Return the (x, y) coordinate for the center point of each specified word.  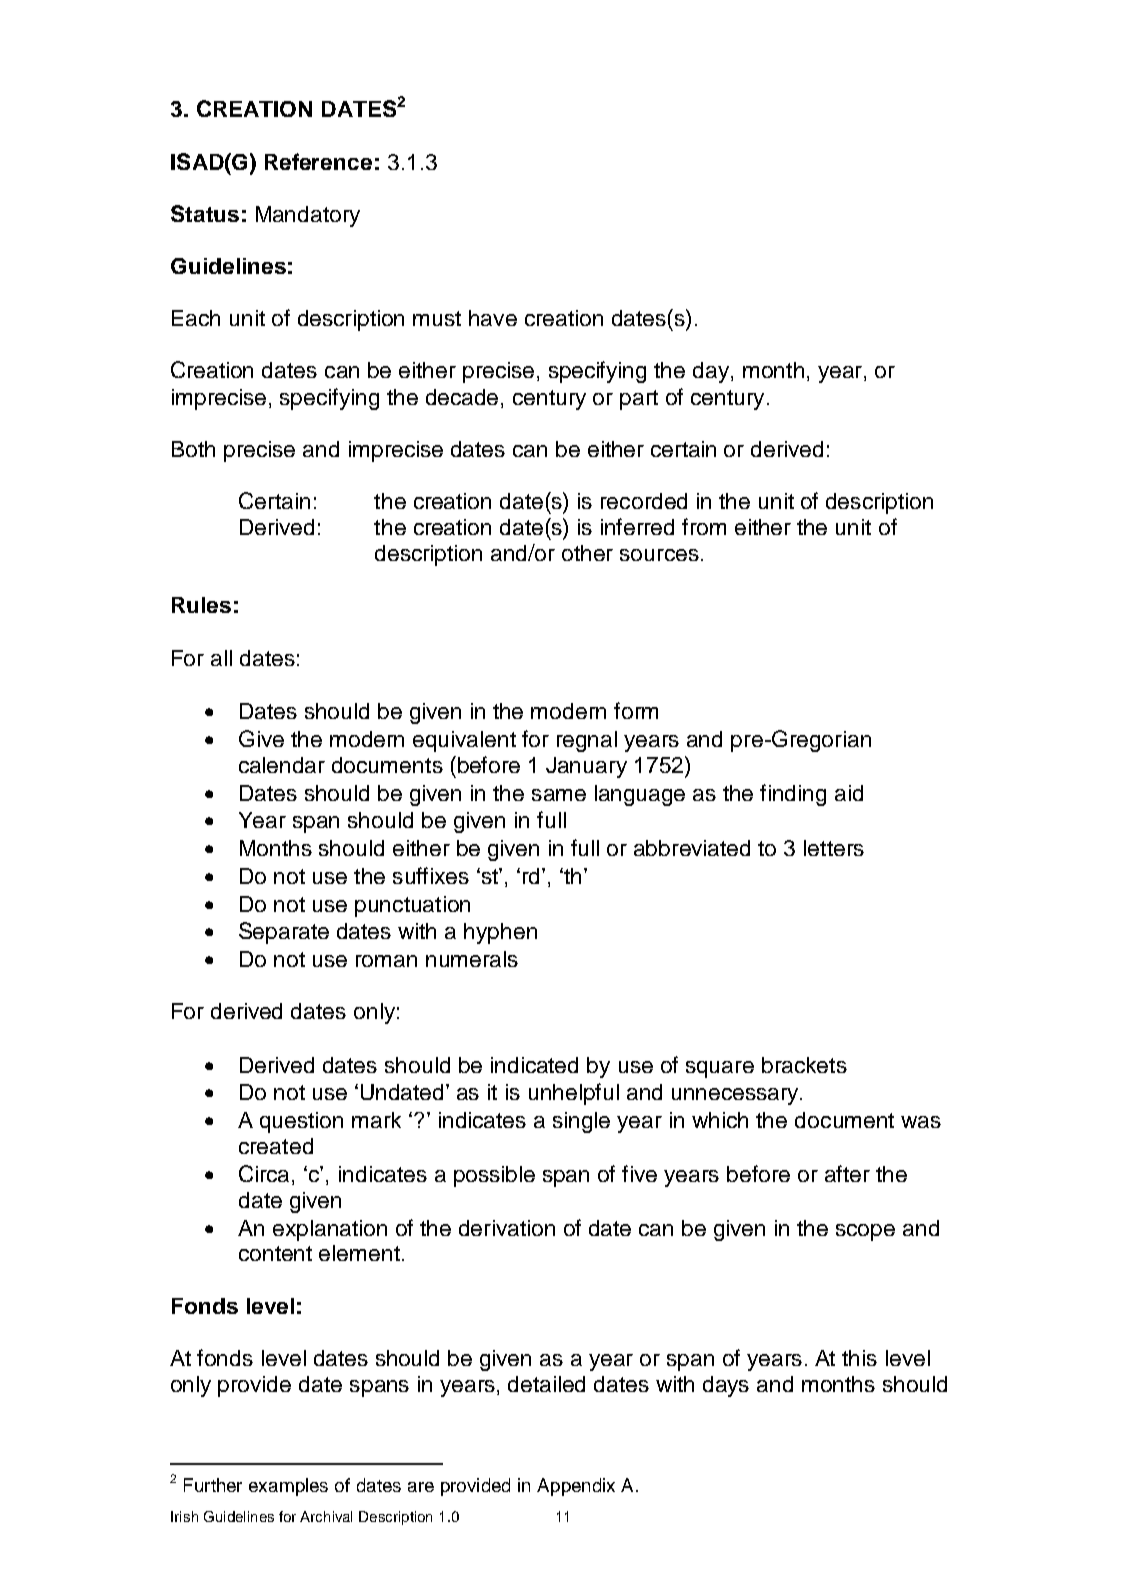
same (559, 795)
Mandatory (308, 216)
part (639, 400)
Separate (284, 933)
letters (834, 848)
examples (288, 1487)
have (493, 318)
